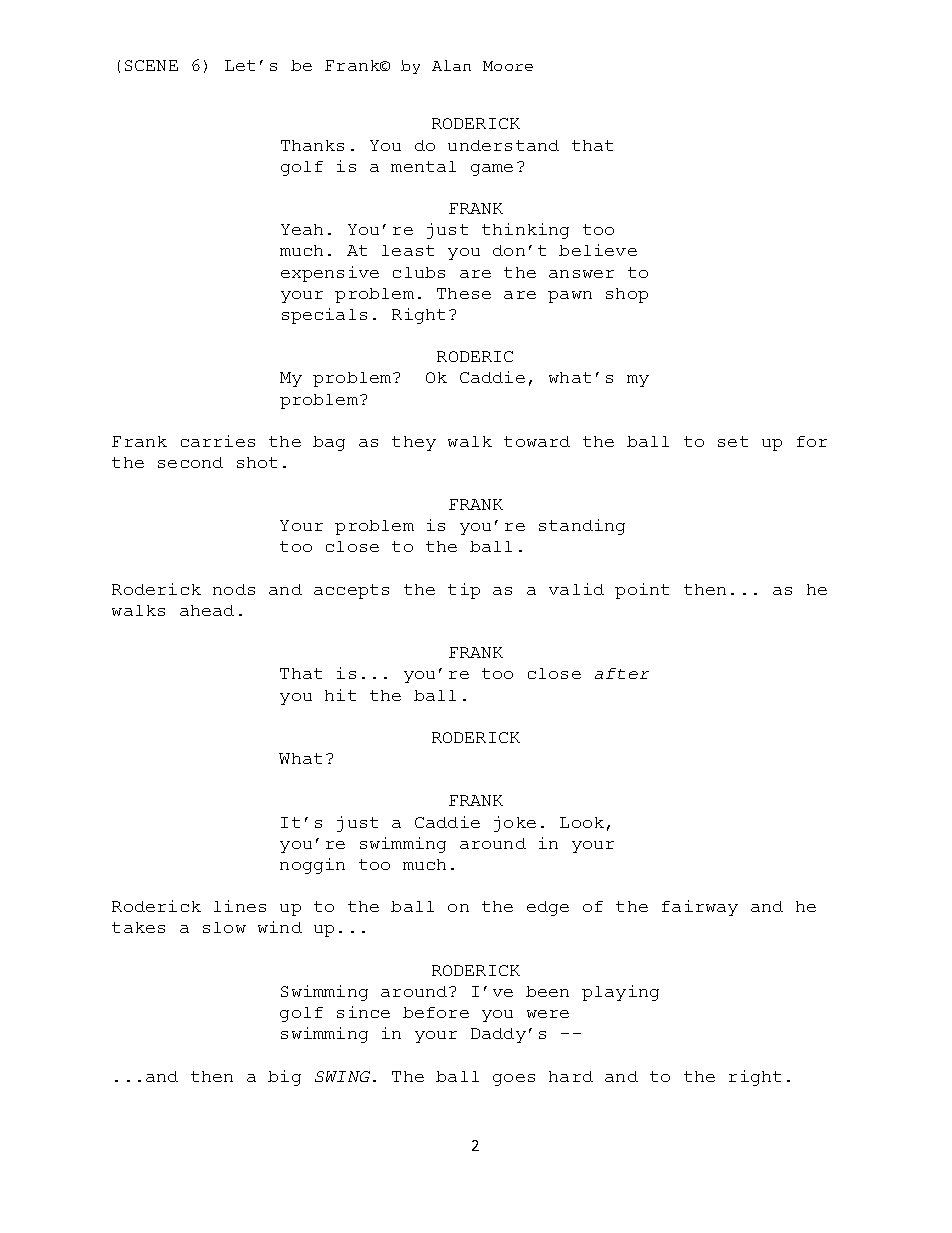 Image resolution: width=952 pixels, height=1233 pixels. I want to click on SCENE, so click(151, 65).
